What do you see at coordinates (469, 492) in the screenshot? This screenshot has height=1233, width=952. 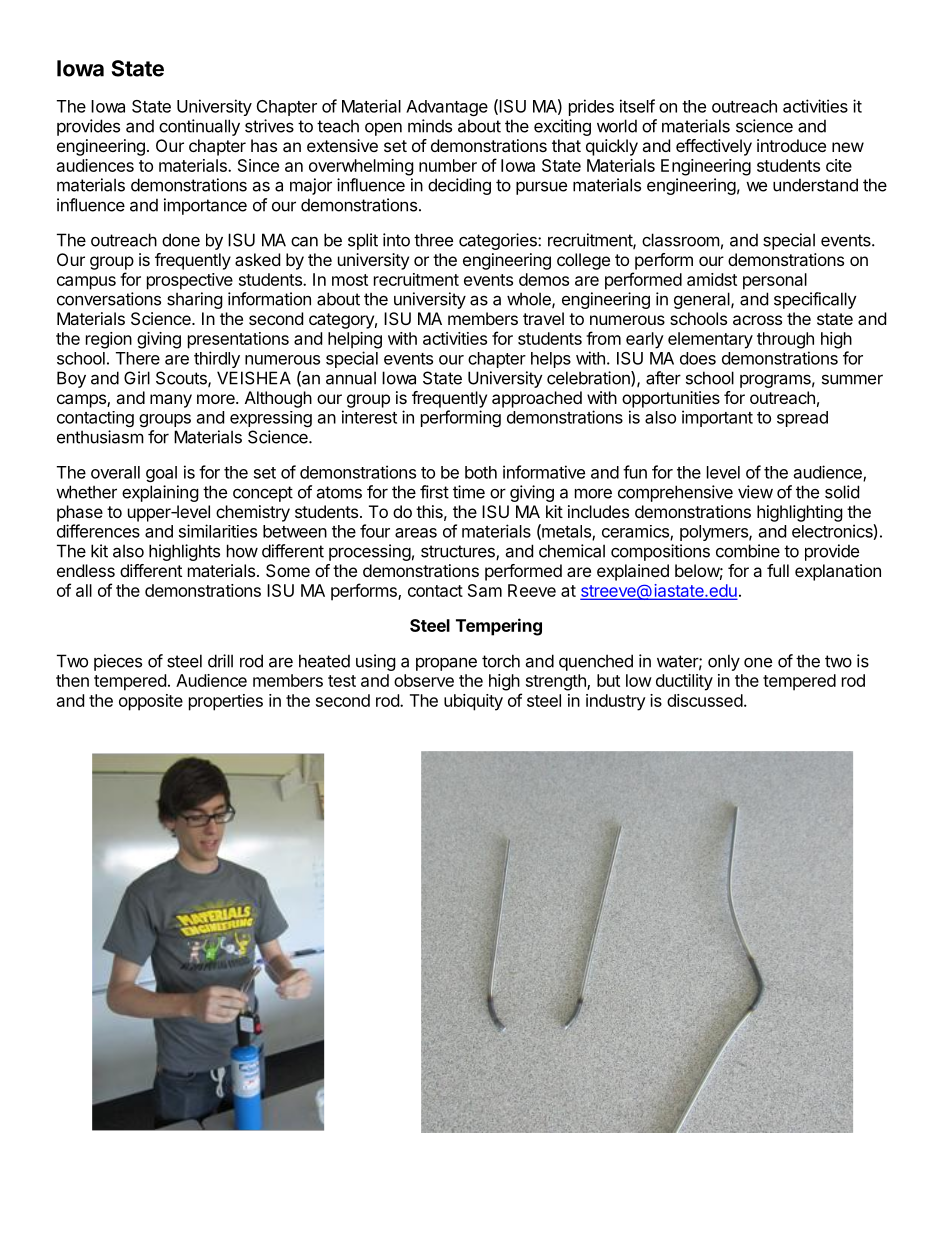 I see `time` at bounding box center [469, 492].
